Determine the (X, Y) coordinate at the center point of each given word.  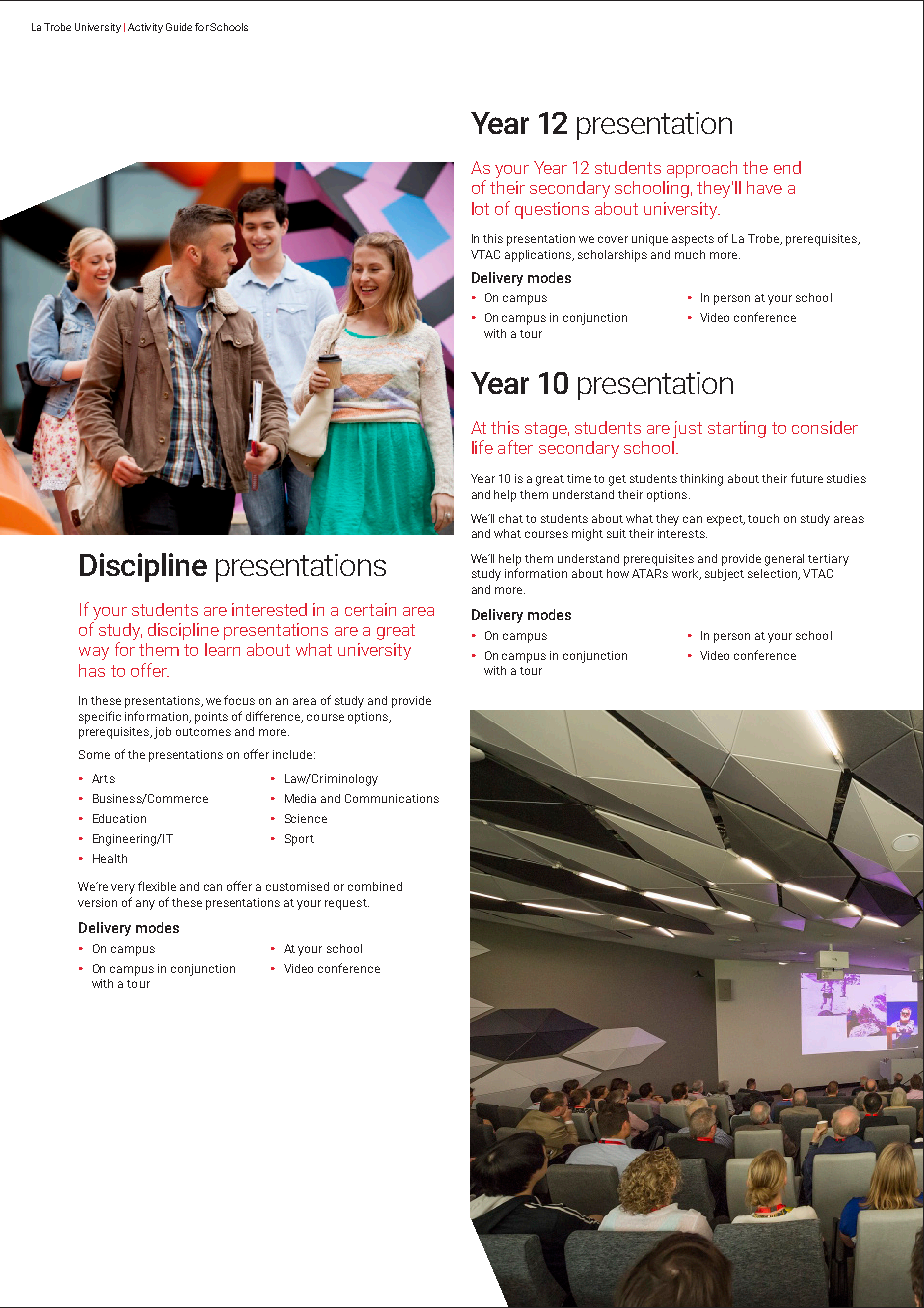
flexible (157, 886)
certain (370, 609)
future (807, 478)
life (482, 447)
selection (773, 574)
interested (269, 609)
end (787, 167)
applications (539, 256)
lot (480, 208)
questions (552, 210)
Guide (179, 27)
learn (222, 649)
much (690, 254)
